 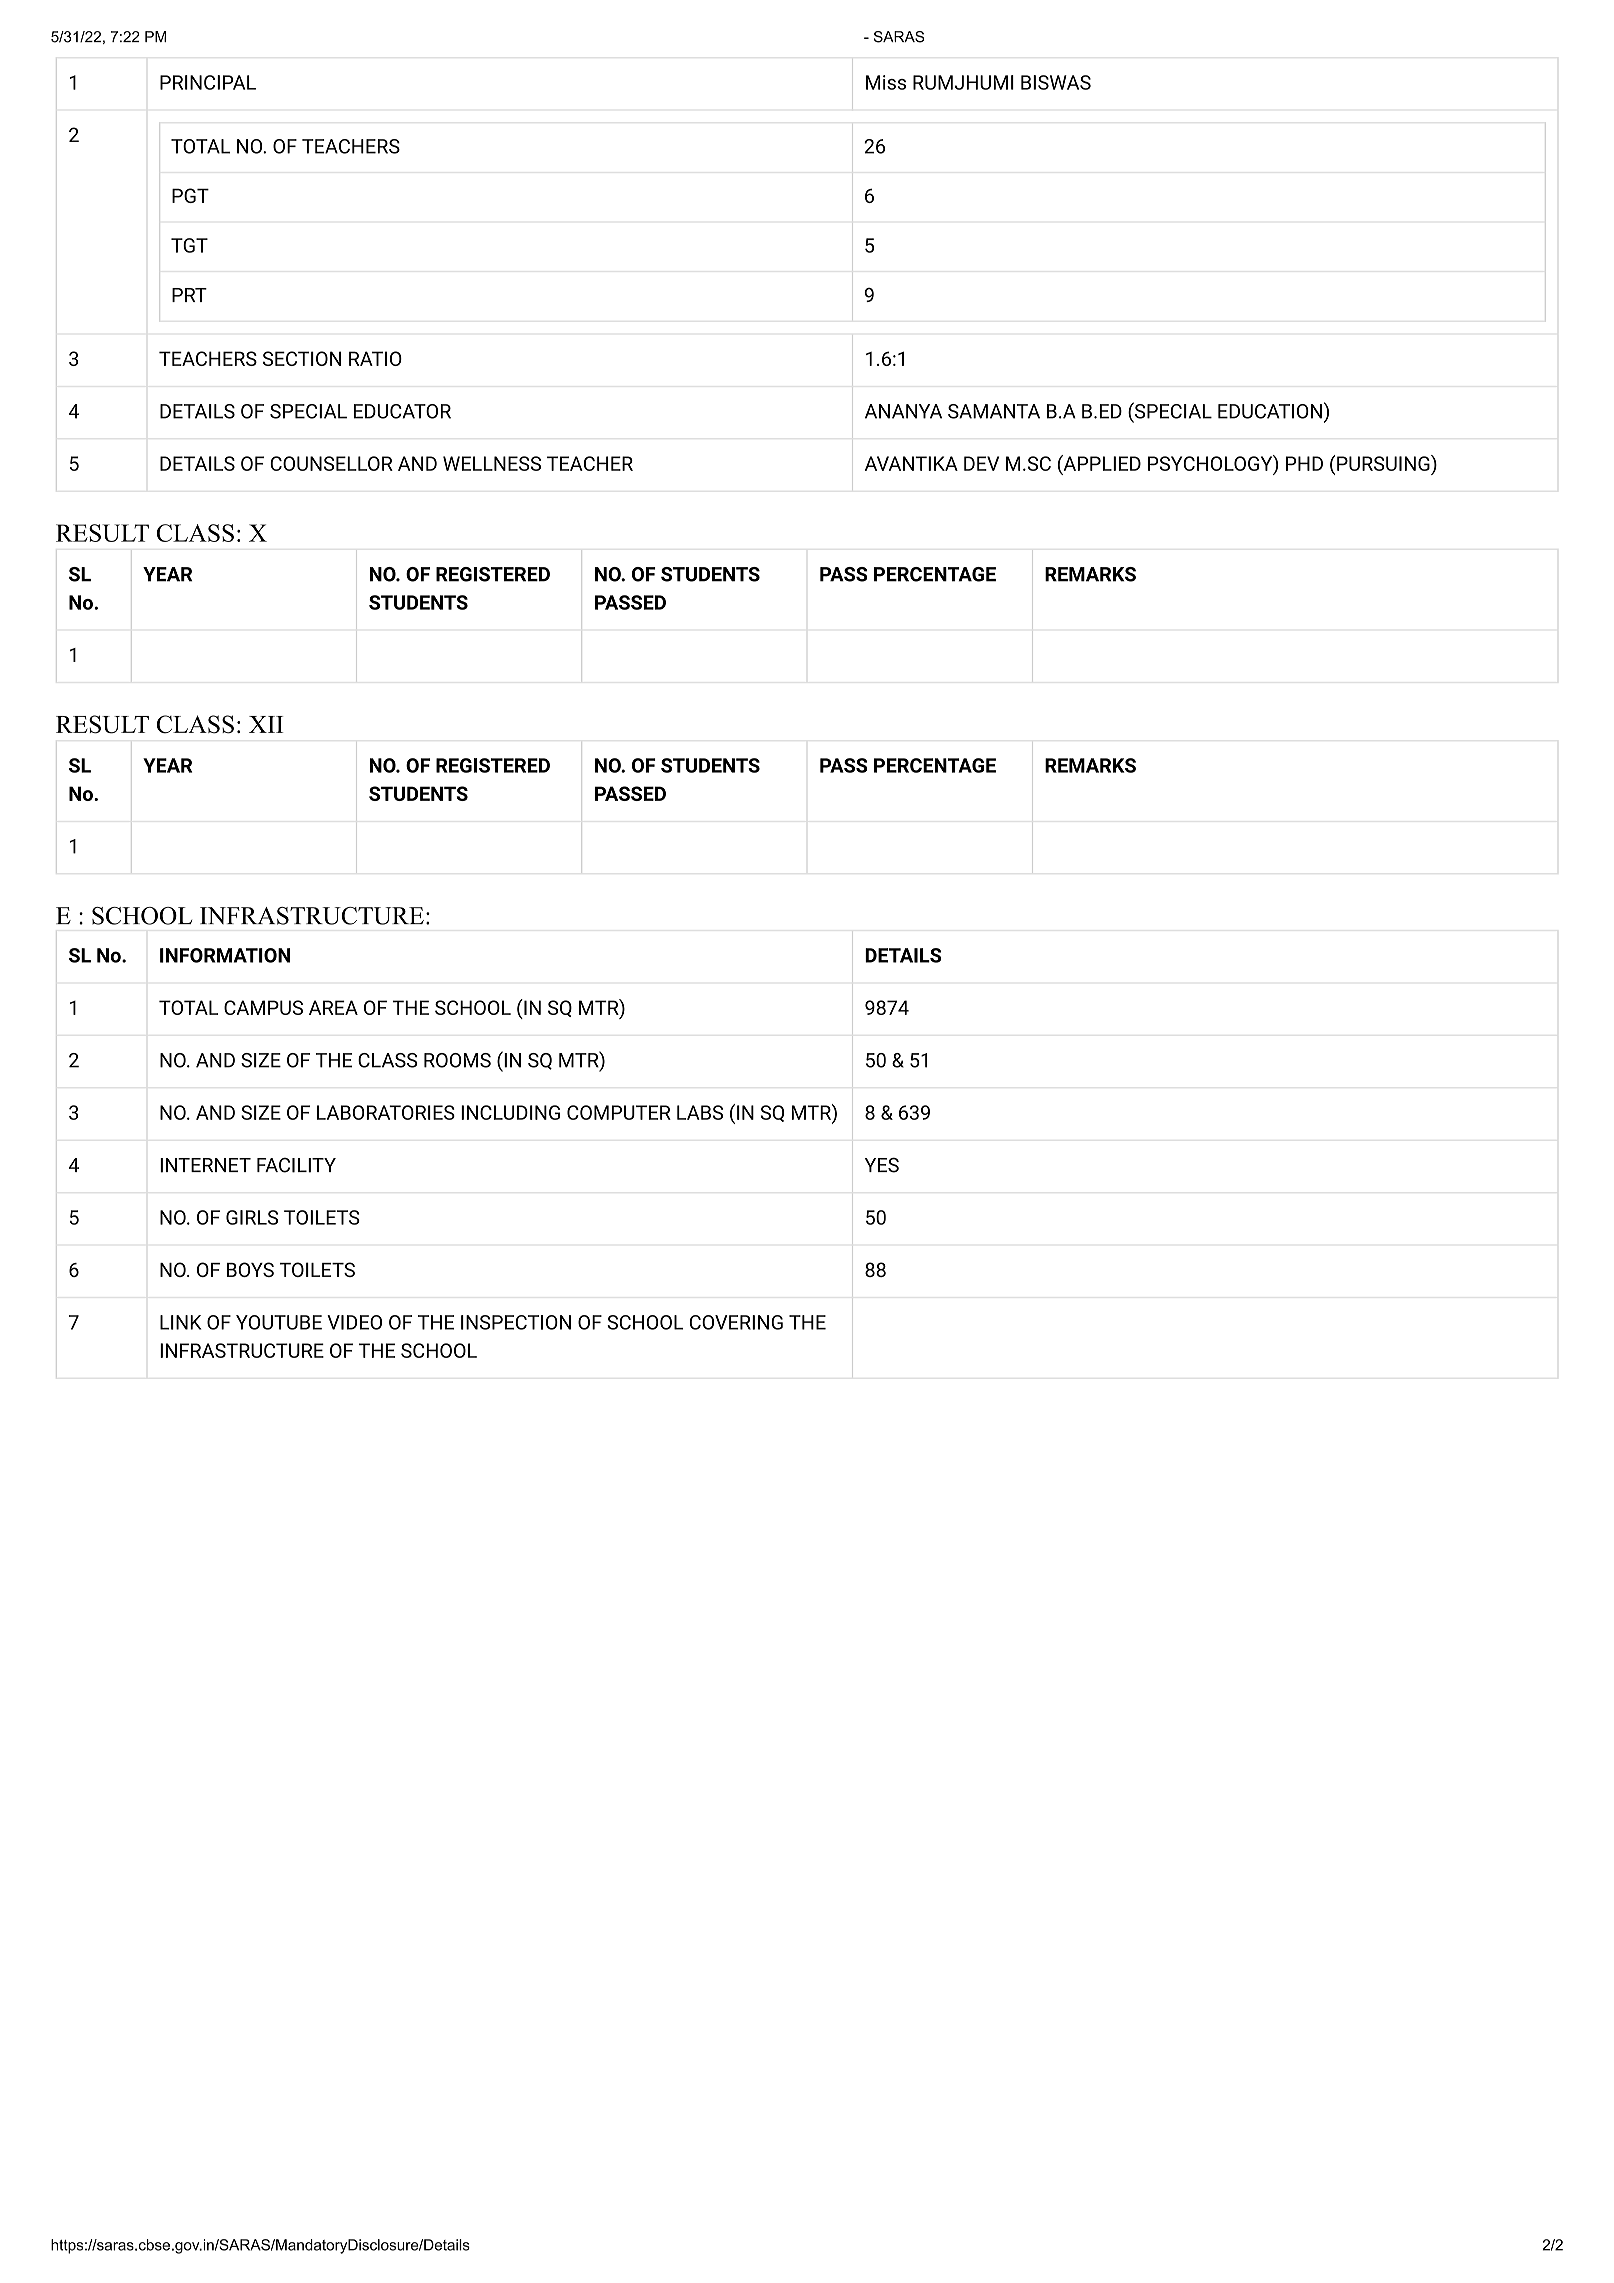 What do you see at coordinates (266, 724) in the document?
I see `XII` at bounding box center [266, 724].
